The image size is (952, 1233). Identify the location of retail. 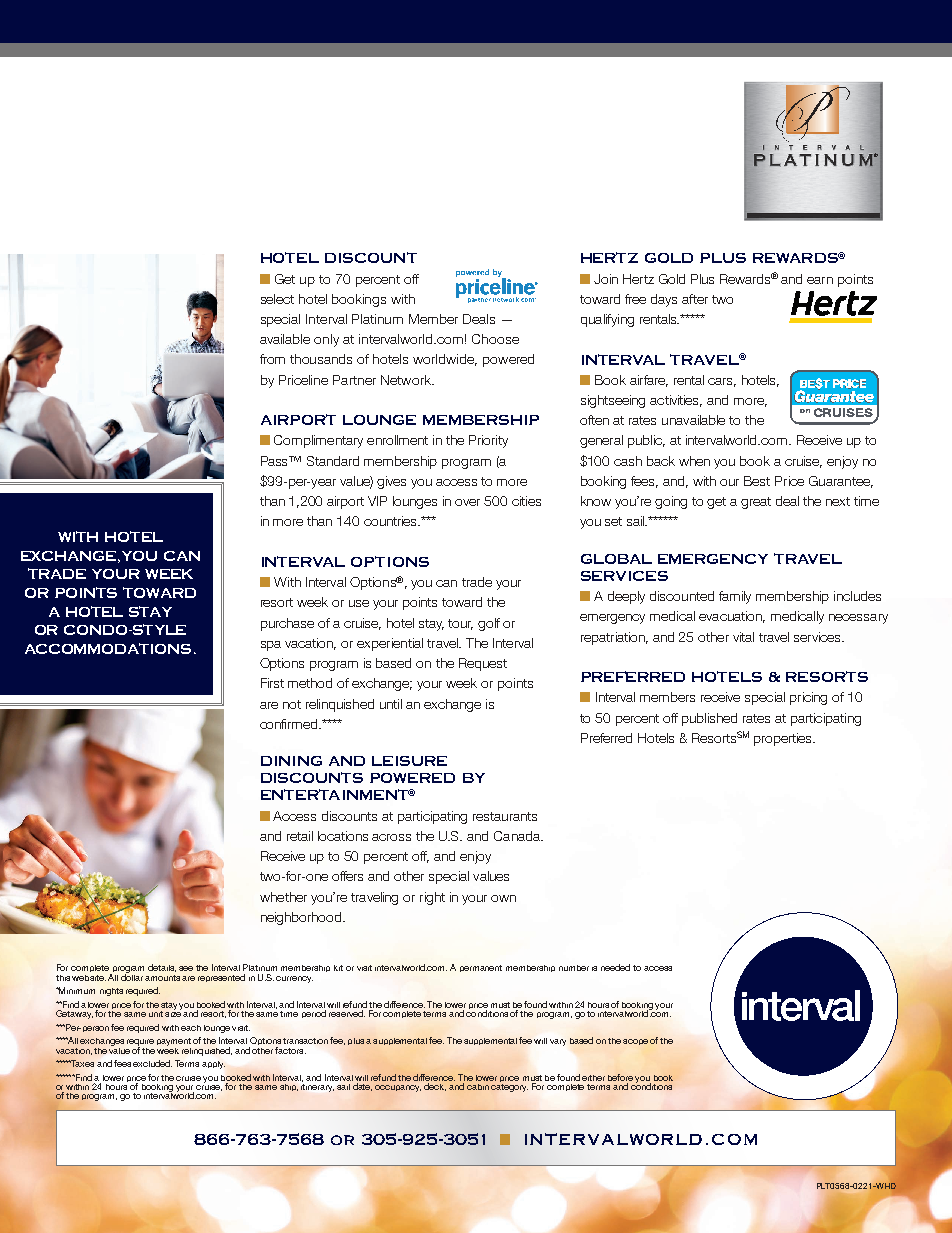
(300, 836).
